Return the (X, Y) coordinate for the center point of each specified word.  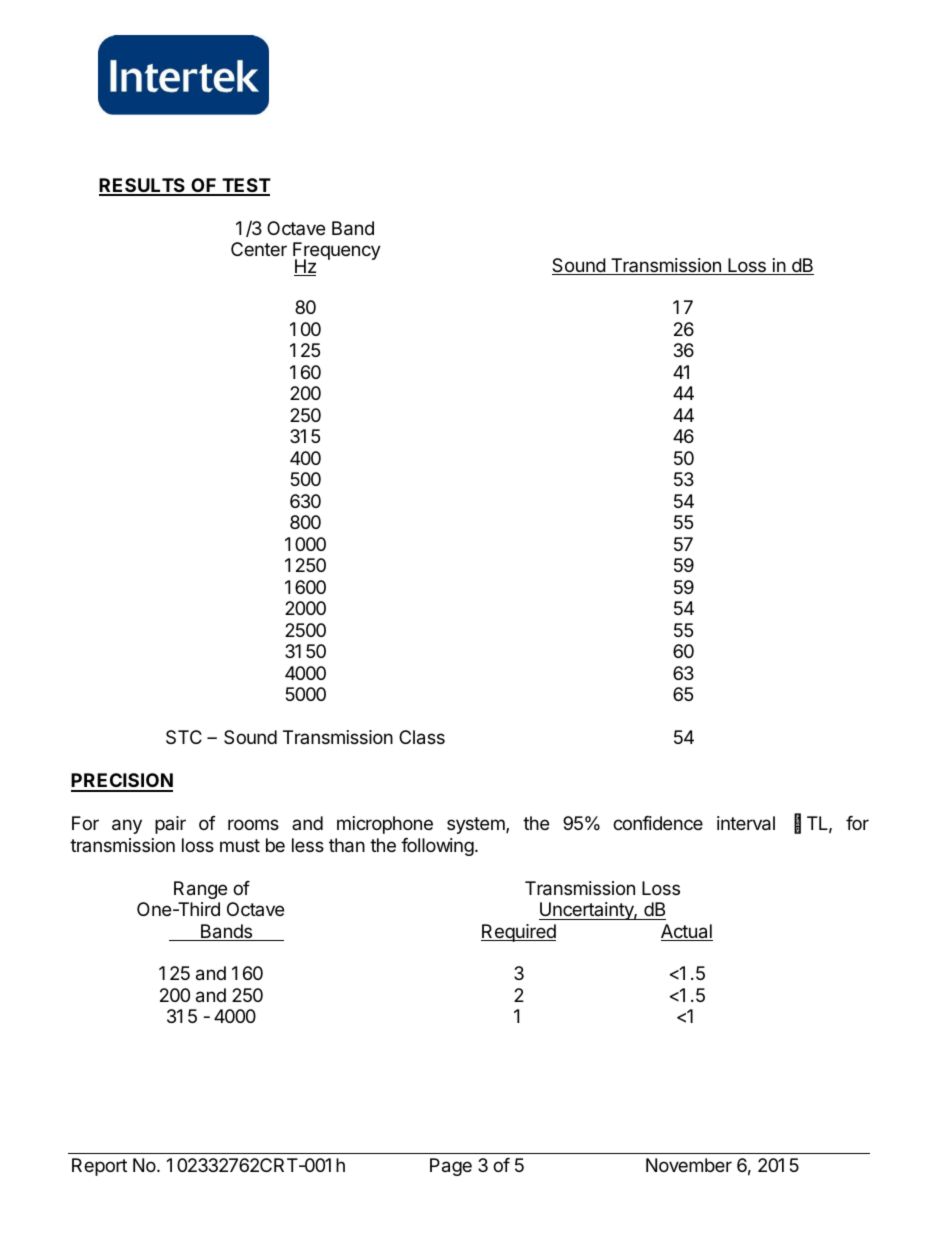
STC (184, 737)
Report (99, 1167)
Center (259, 249)
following (437, 847)
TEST (245, 186)
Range (200, 890)
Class (422, 737)
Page (451, 1167)
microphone (385, 825)
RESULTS (143, 186)
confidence (658, 823)
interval (746, 823)
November (689, 1165)
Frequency (337, 252)
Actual (687, 932)
